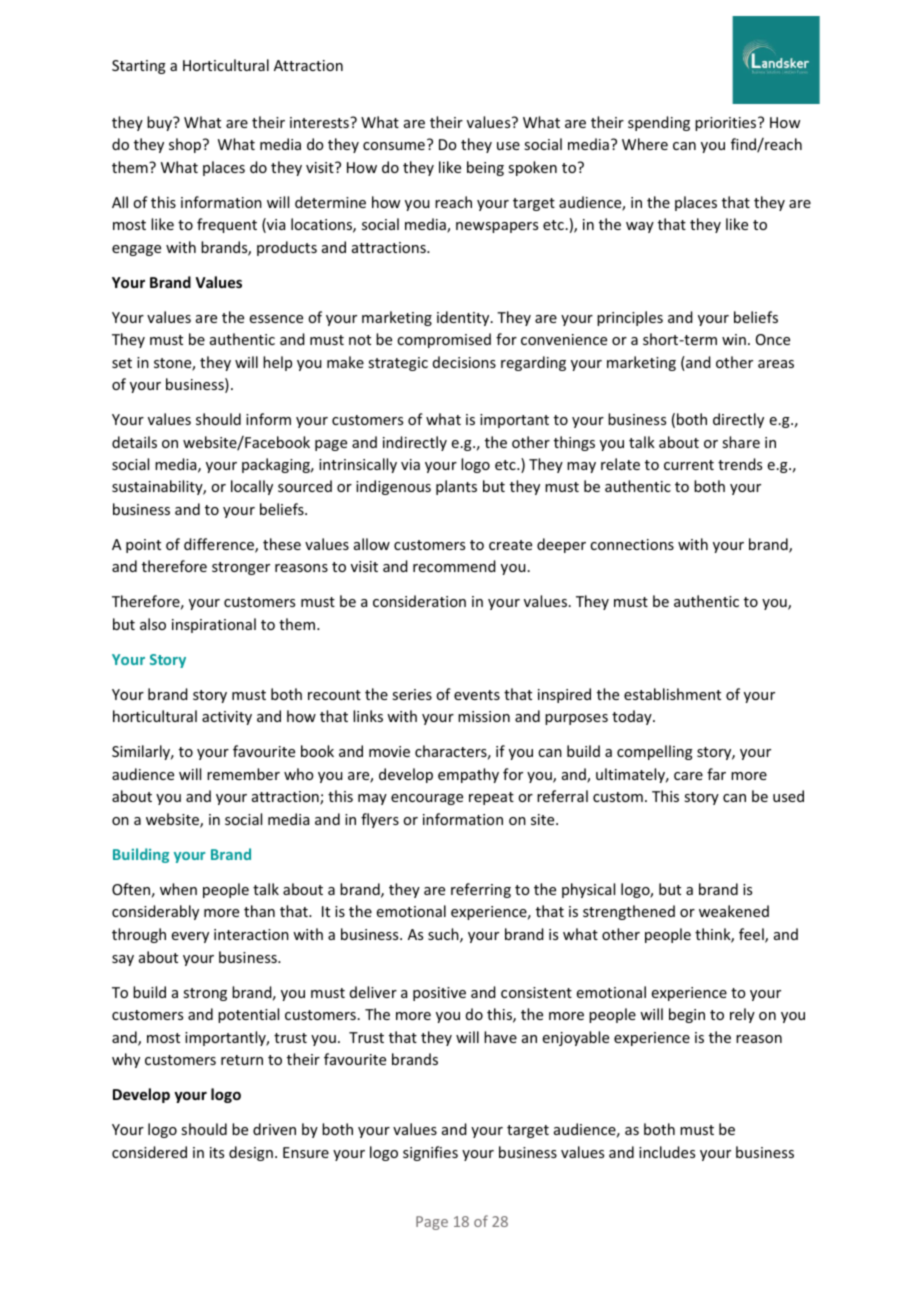  What do you see at coordinates (161, 123) in the screenshot?
I see `buy` at bounding box center [161, 123].
